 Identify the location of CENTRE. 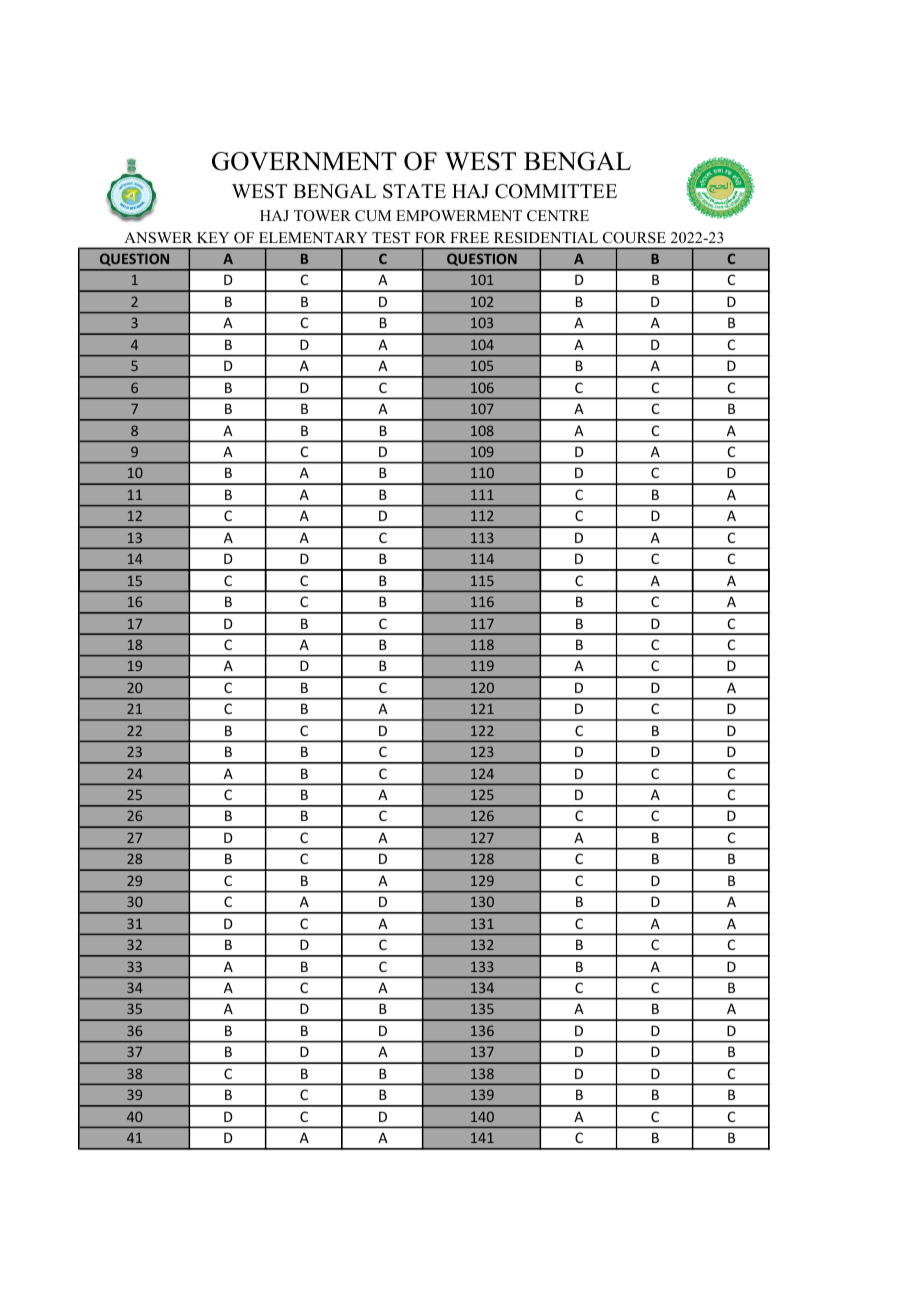
(558, 216).
